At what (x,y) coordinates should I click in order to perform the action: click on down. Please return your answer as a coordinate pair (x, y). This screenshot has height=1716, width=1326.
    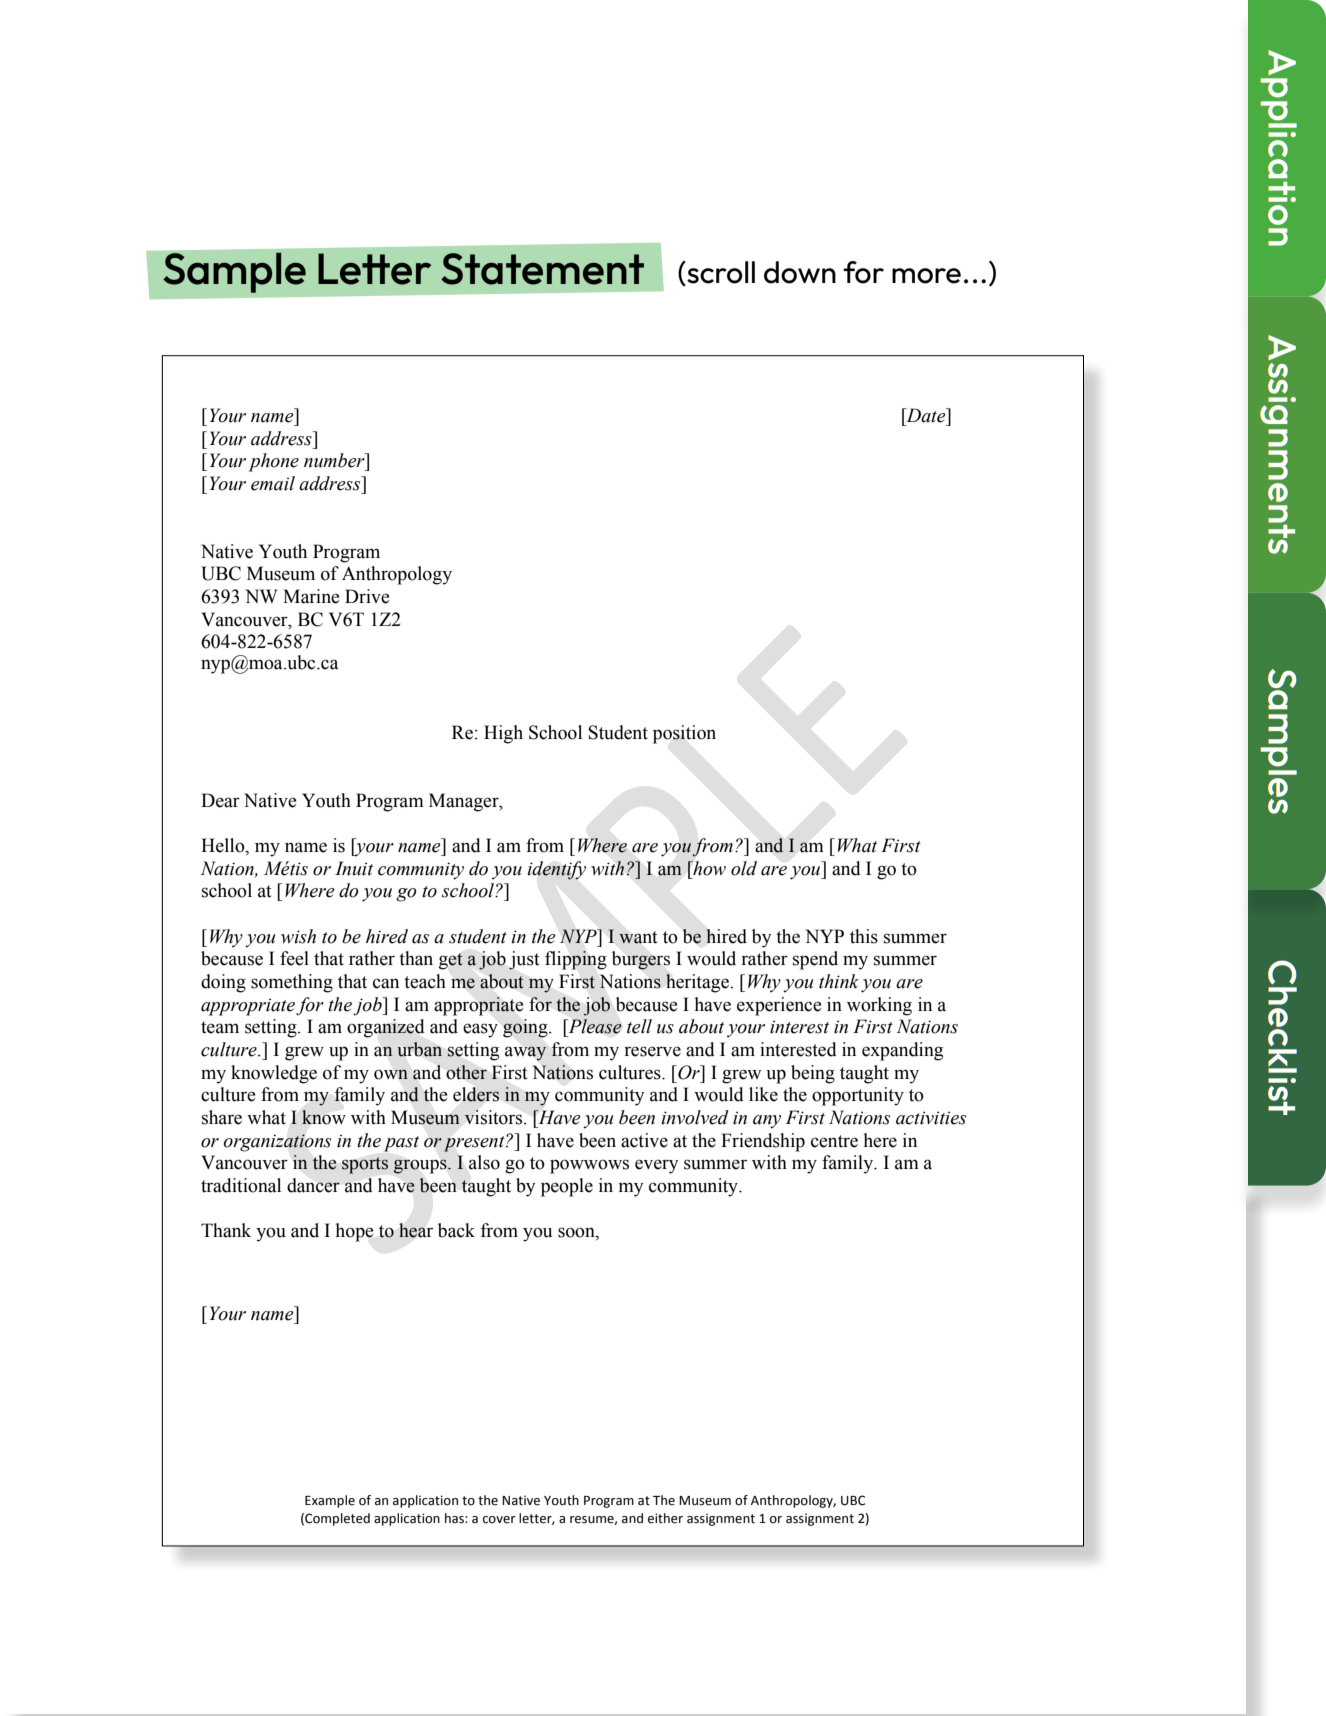
    Looking at the image, I should click on (800, 272).
